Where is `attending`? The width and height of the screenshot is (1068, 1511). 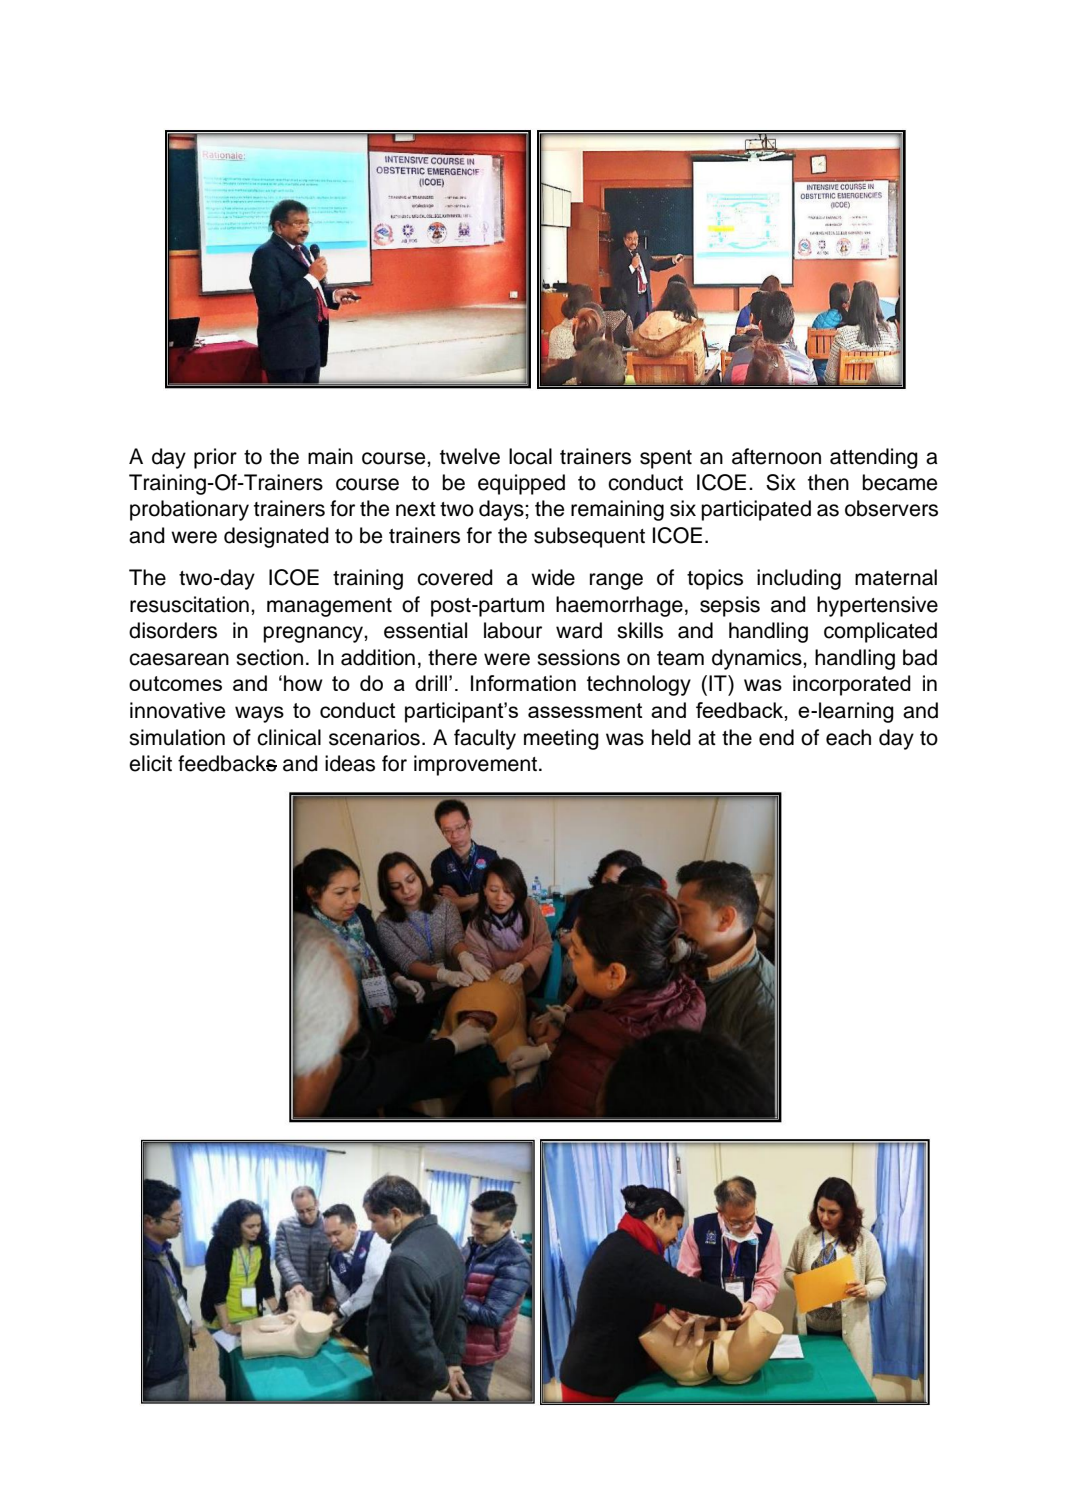 attending is located at coordinates (874, 458).
